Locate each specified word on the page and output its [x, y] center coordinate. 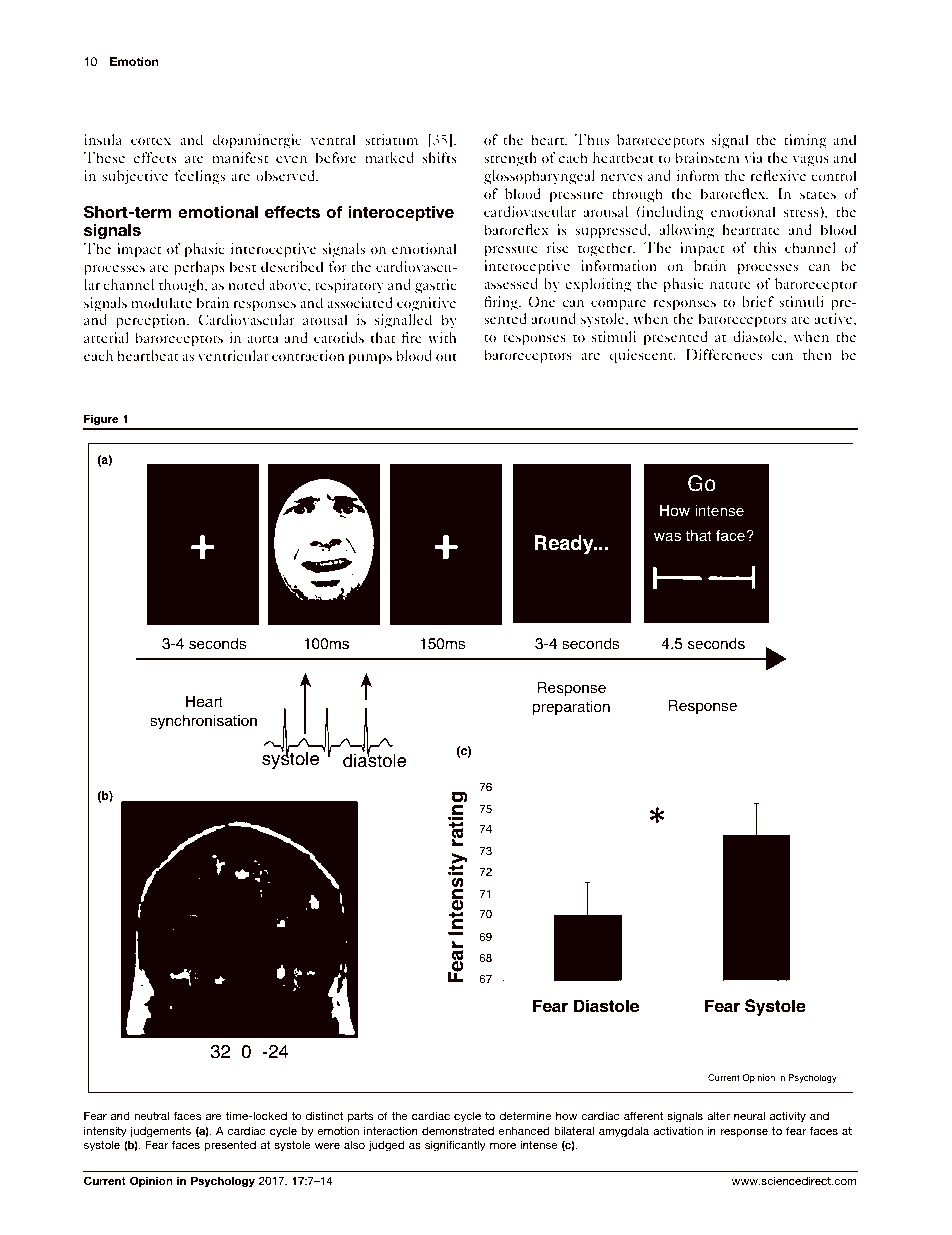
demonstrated [458, 1130]
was [667, 537]
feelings [200, 177]
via [753, 157]
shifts [439, 157]
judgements [160, 1132]
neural [749, 1115]
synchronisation [203, 722]
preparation [571, 708]
